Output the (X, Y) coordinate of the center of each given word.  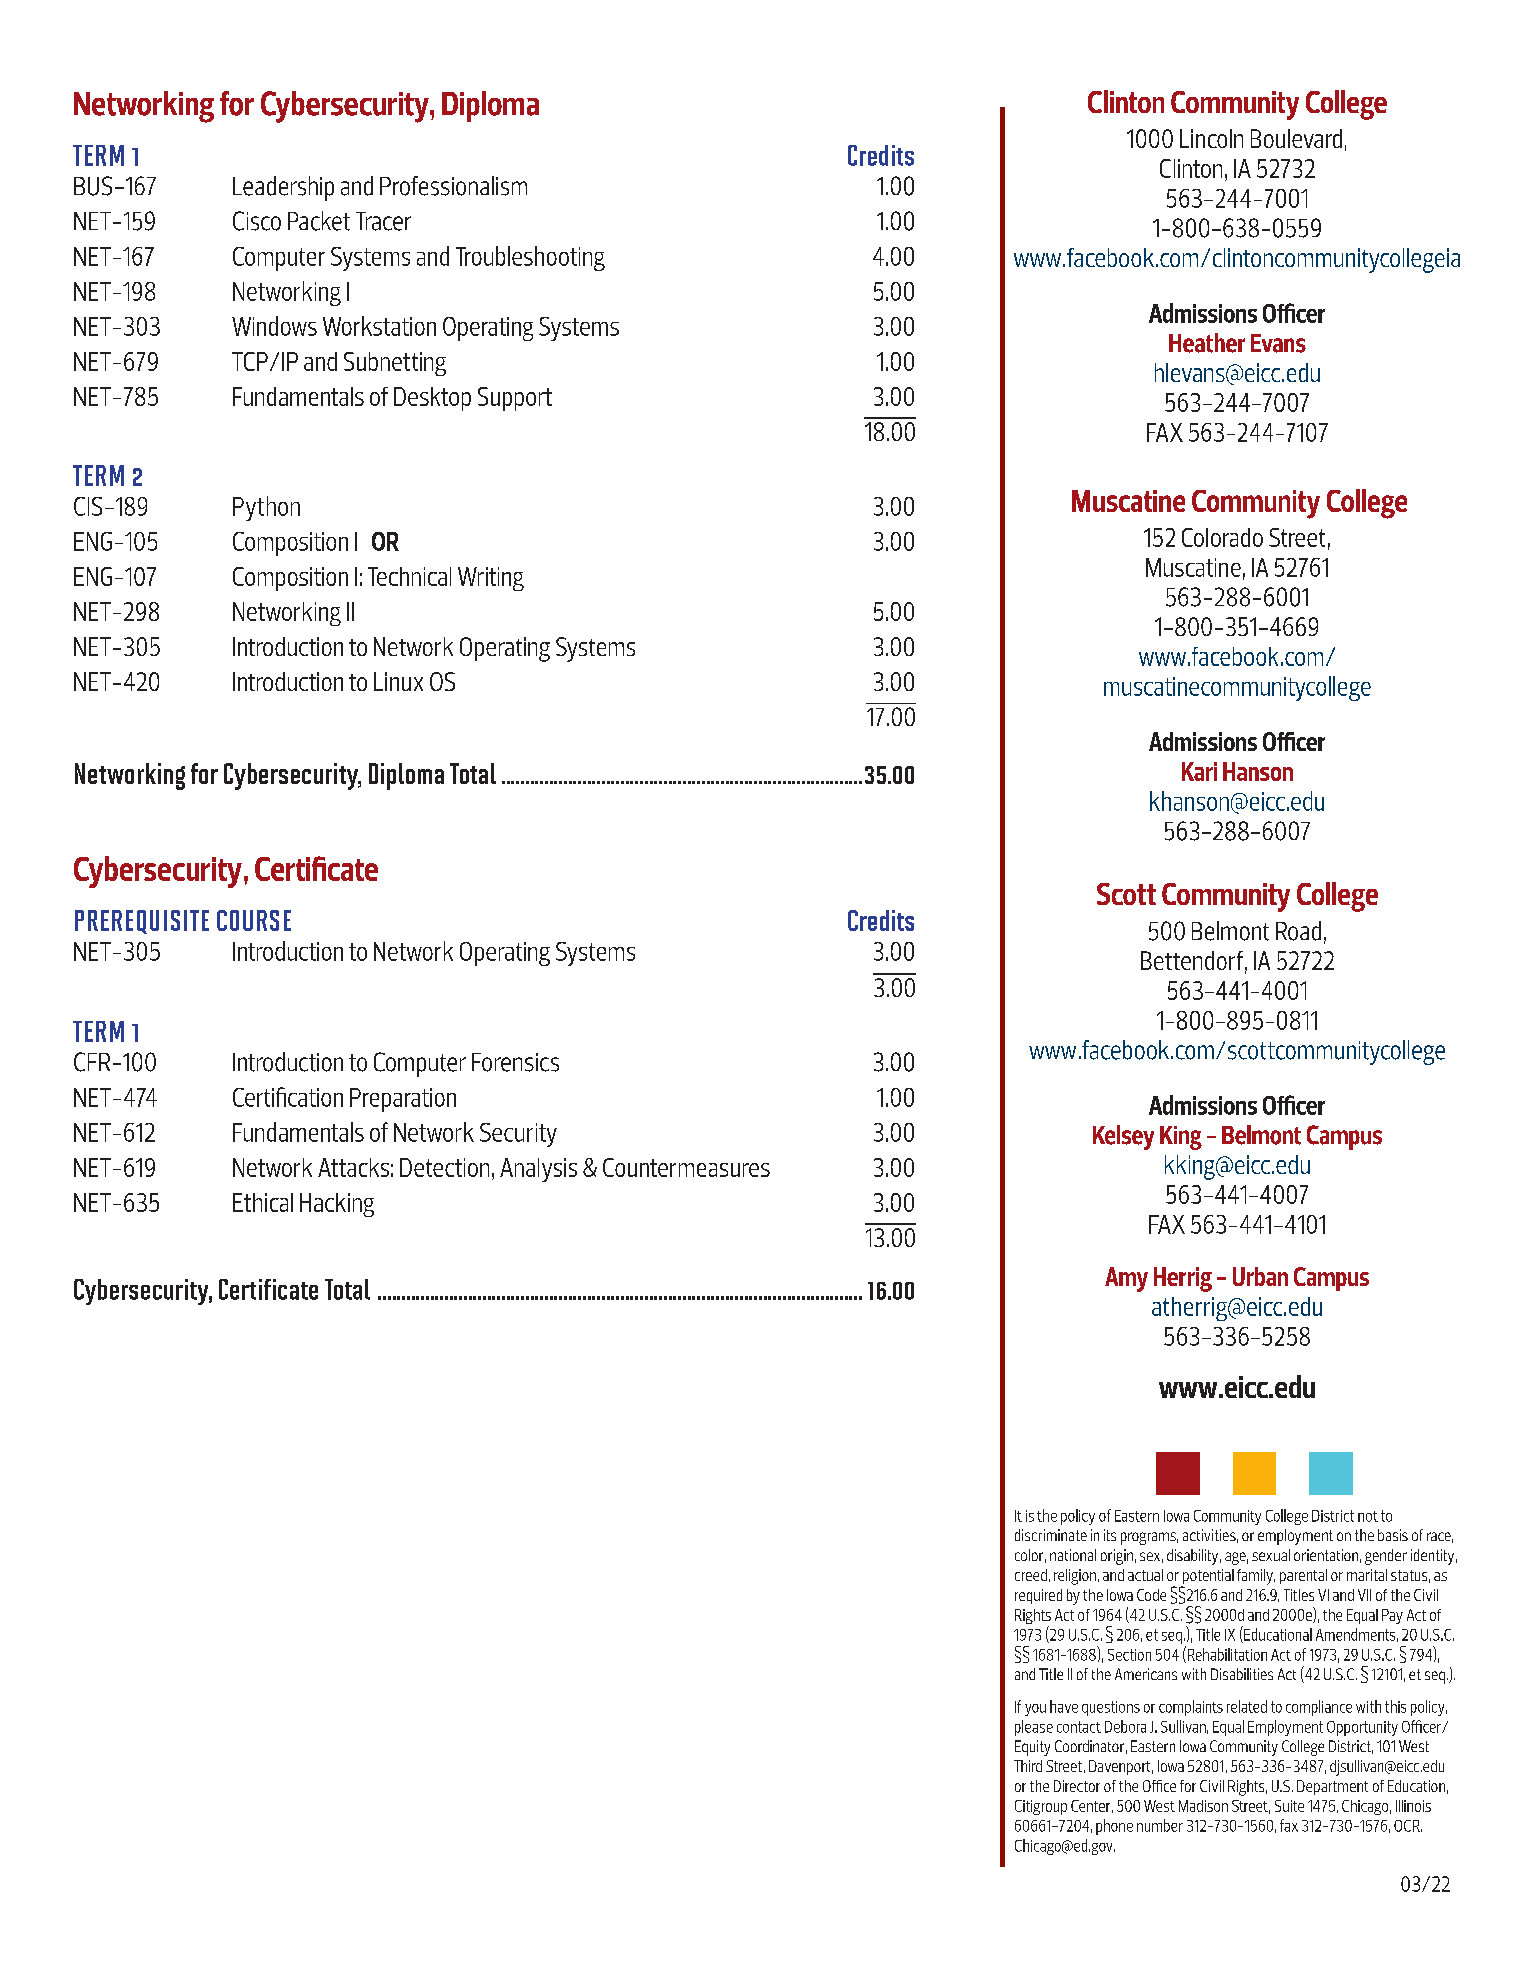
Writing (491, 579)
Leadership (283, 188)
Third (1028, 1766)
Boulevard (1296, 138)
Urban (1260, 1276)
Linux (398, 681)
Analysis (538, 1170)
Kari (1199, 771)
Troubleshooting (530, 258)
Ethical (263, 1202)
